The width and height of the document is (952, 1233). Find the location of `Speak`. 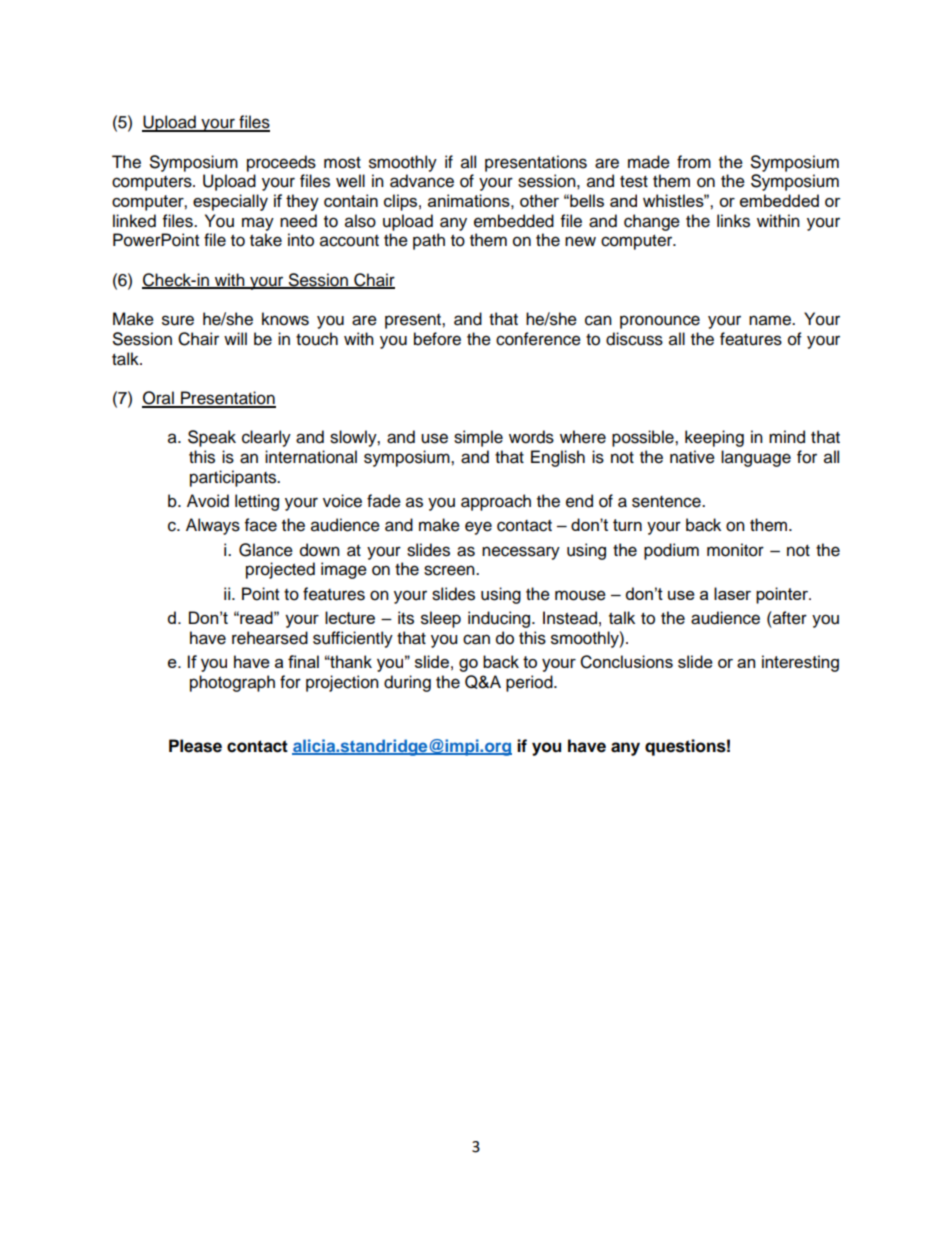

Speak is located at coordinates (212, 438).
